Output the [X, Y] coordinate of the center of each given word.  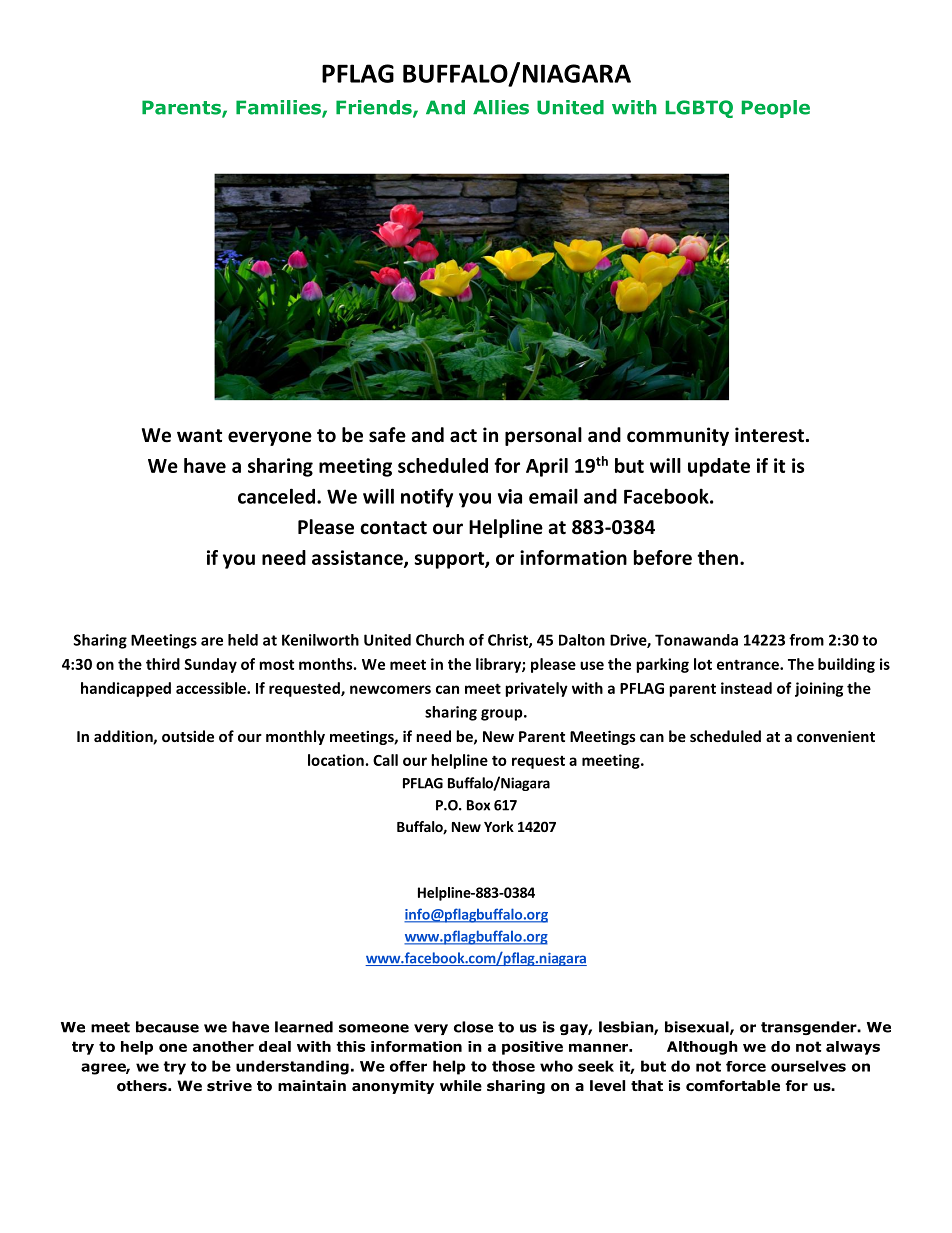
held [243, 640]
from [806, 640]
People [776, 109]
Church [440, 640]
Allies [501, 107]
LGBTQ [699, 109]
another [223, 1046]
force [746, 1066]
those [513, 1066]
